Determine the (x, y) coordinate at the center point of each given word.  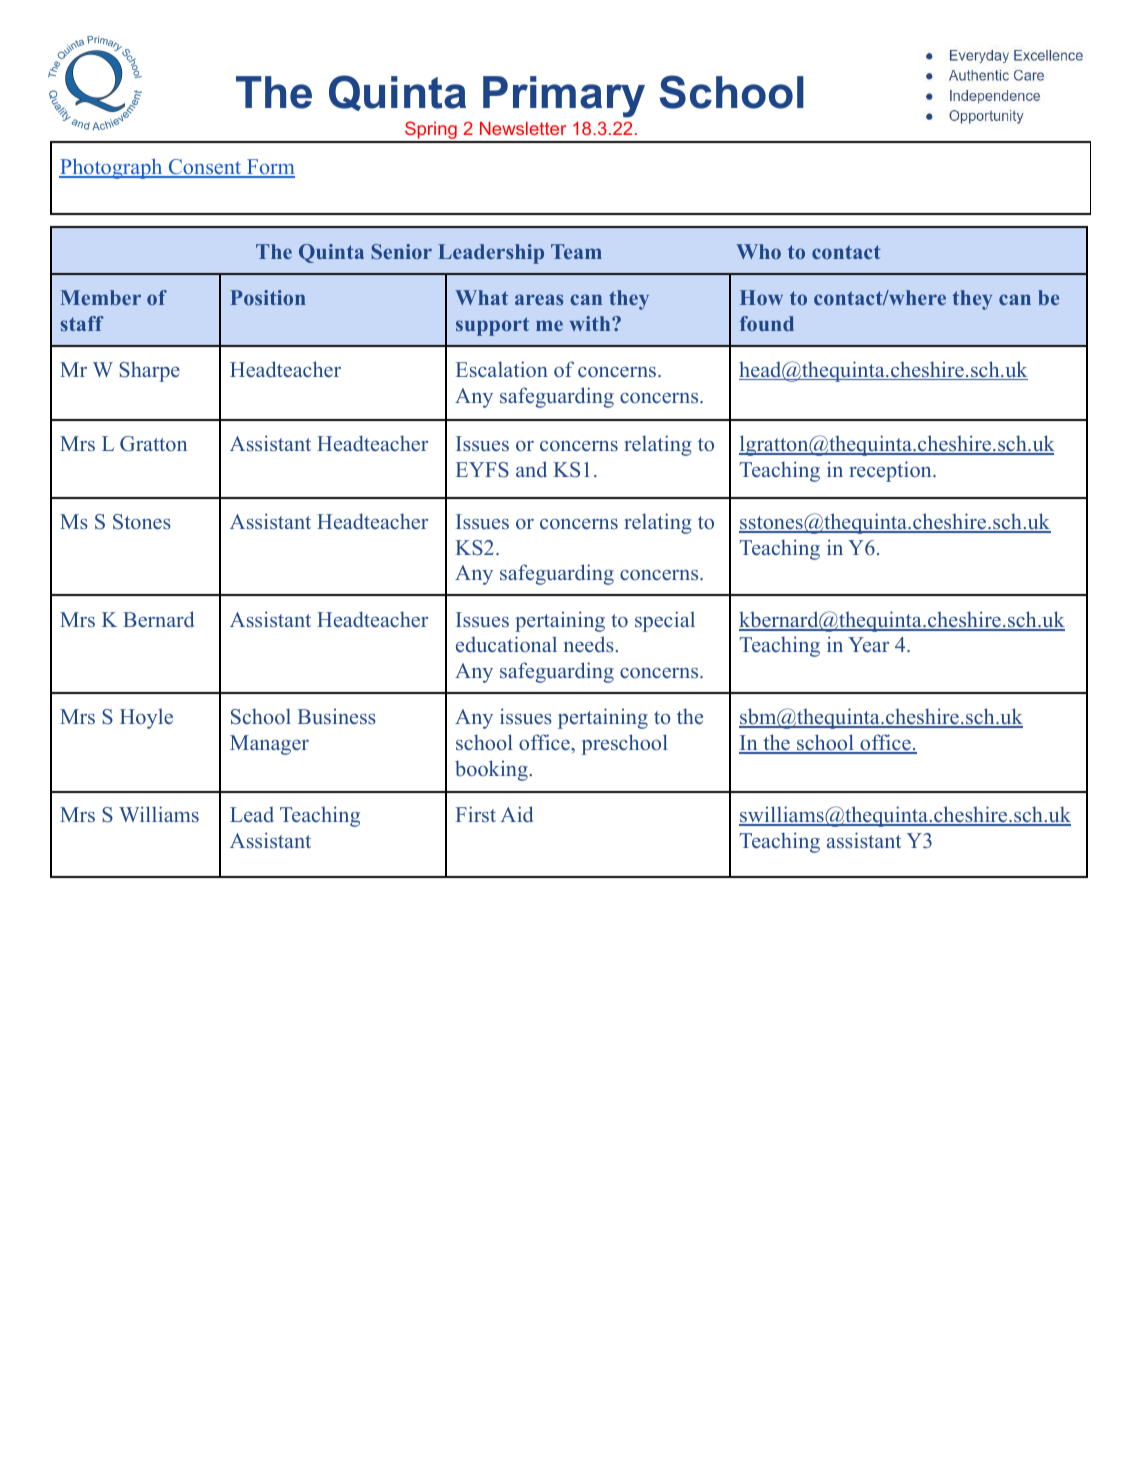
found (767, 323)
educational (506, 644)
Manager (269, 745)
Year (868, 644)
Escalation (502, 369)
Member (100, 297)
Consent (205, 168)
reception (891, 471)
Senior (401, 251)
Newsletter (523, 128)
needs (590, 644)
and (531, 469)
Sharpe (149, 371)
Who (758, 251)
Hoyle (146, 718)
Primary (564, 97)
